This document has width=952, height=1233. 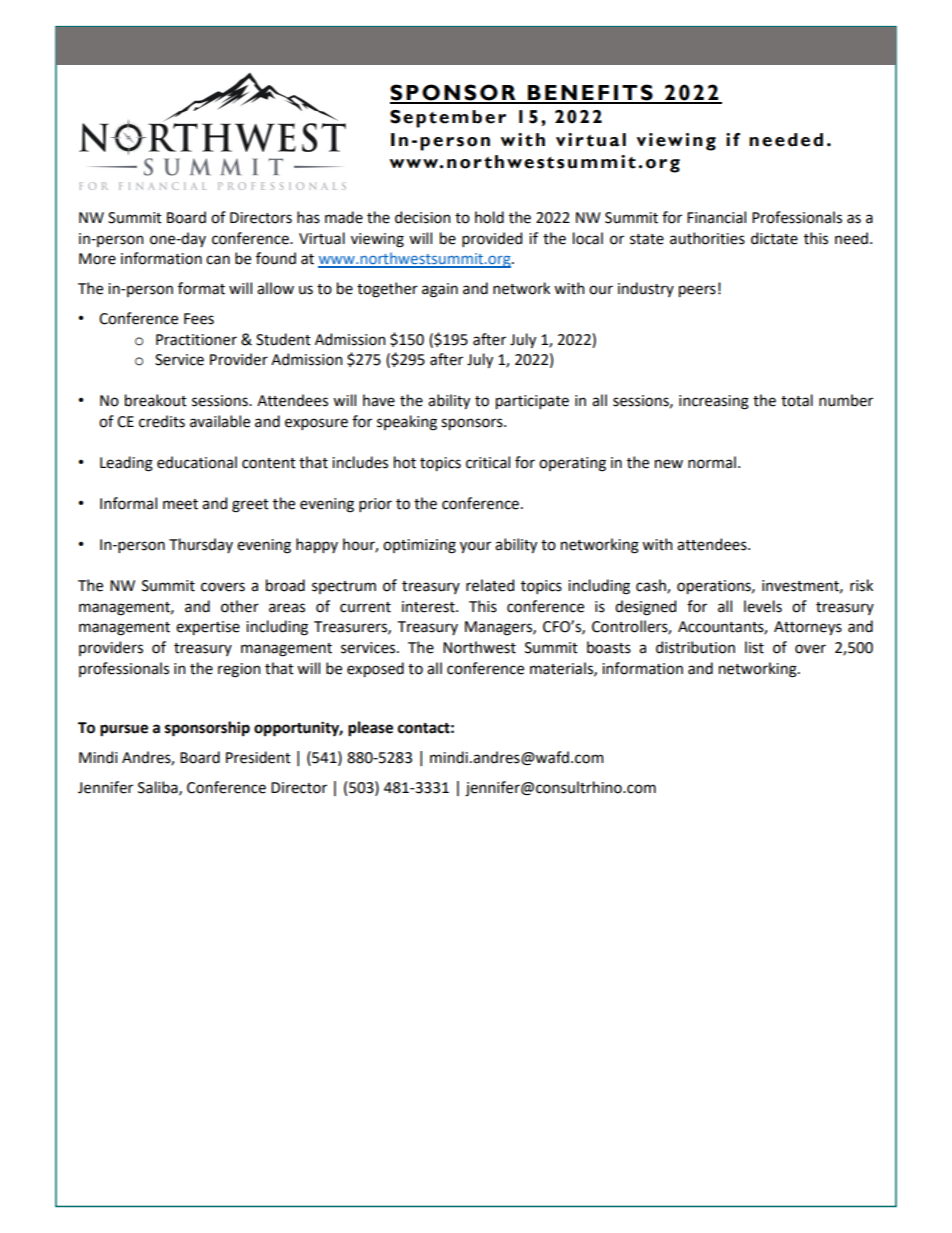 What do you see at coordinates (797, 400) in the document?
I see `total` at bounding box center [797, 400].
